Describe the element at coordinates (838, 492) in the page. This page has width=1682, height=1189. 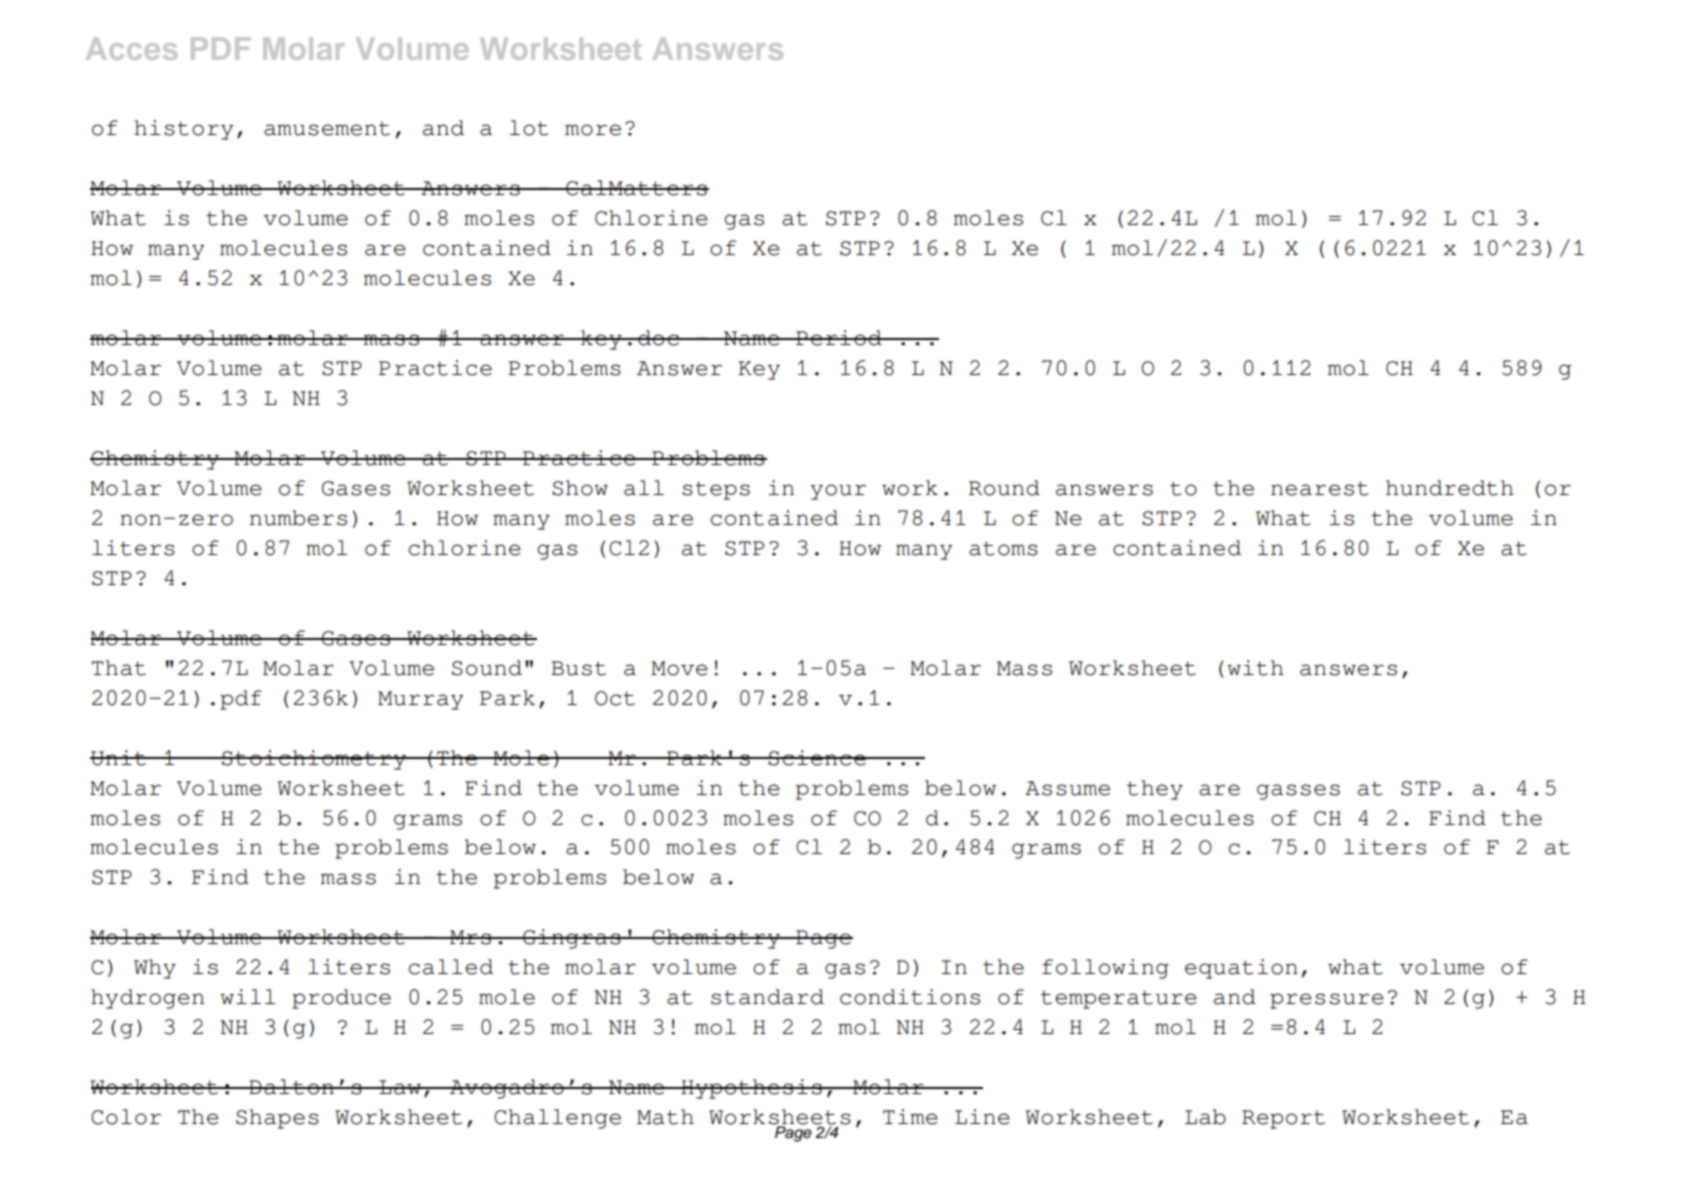
I see `your` at that location.
